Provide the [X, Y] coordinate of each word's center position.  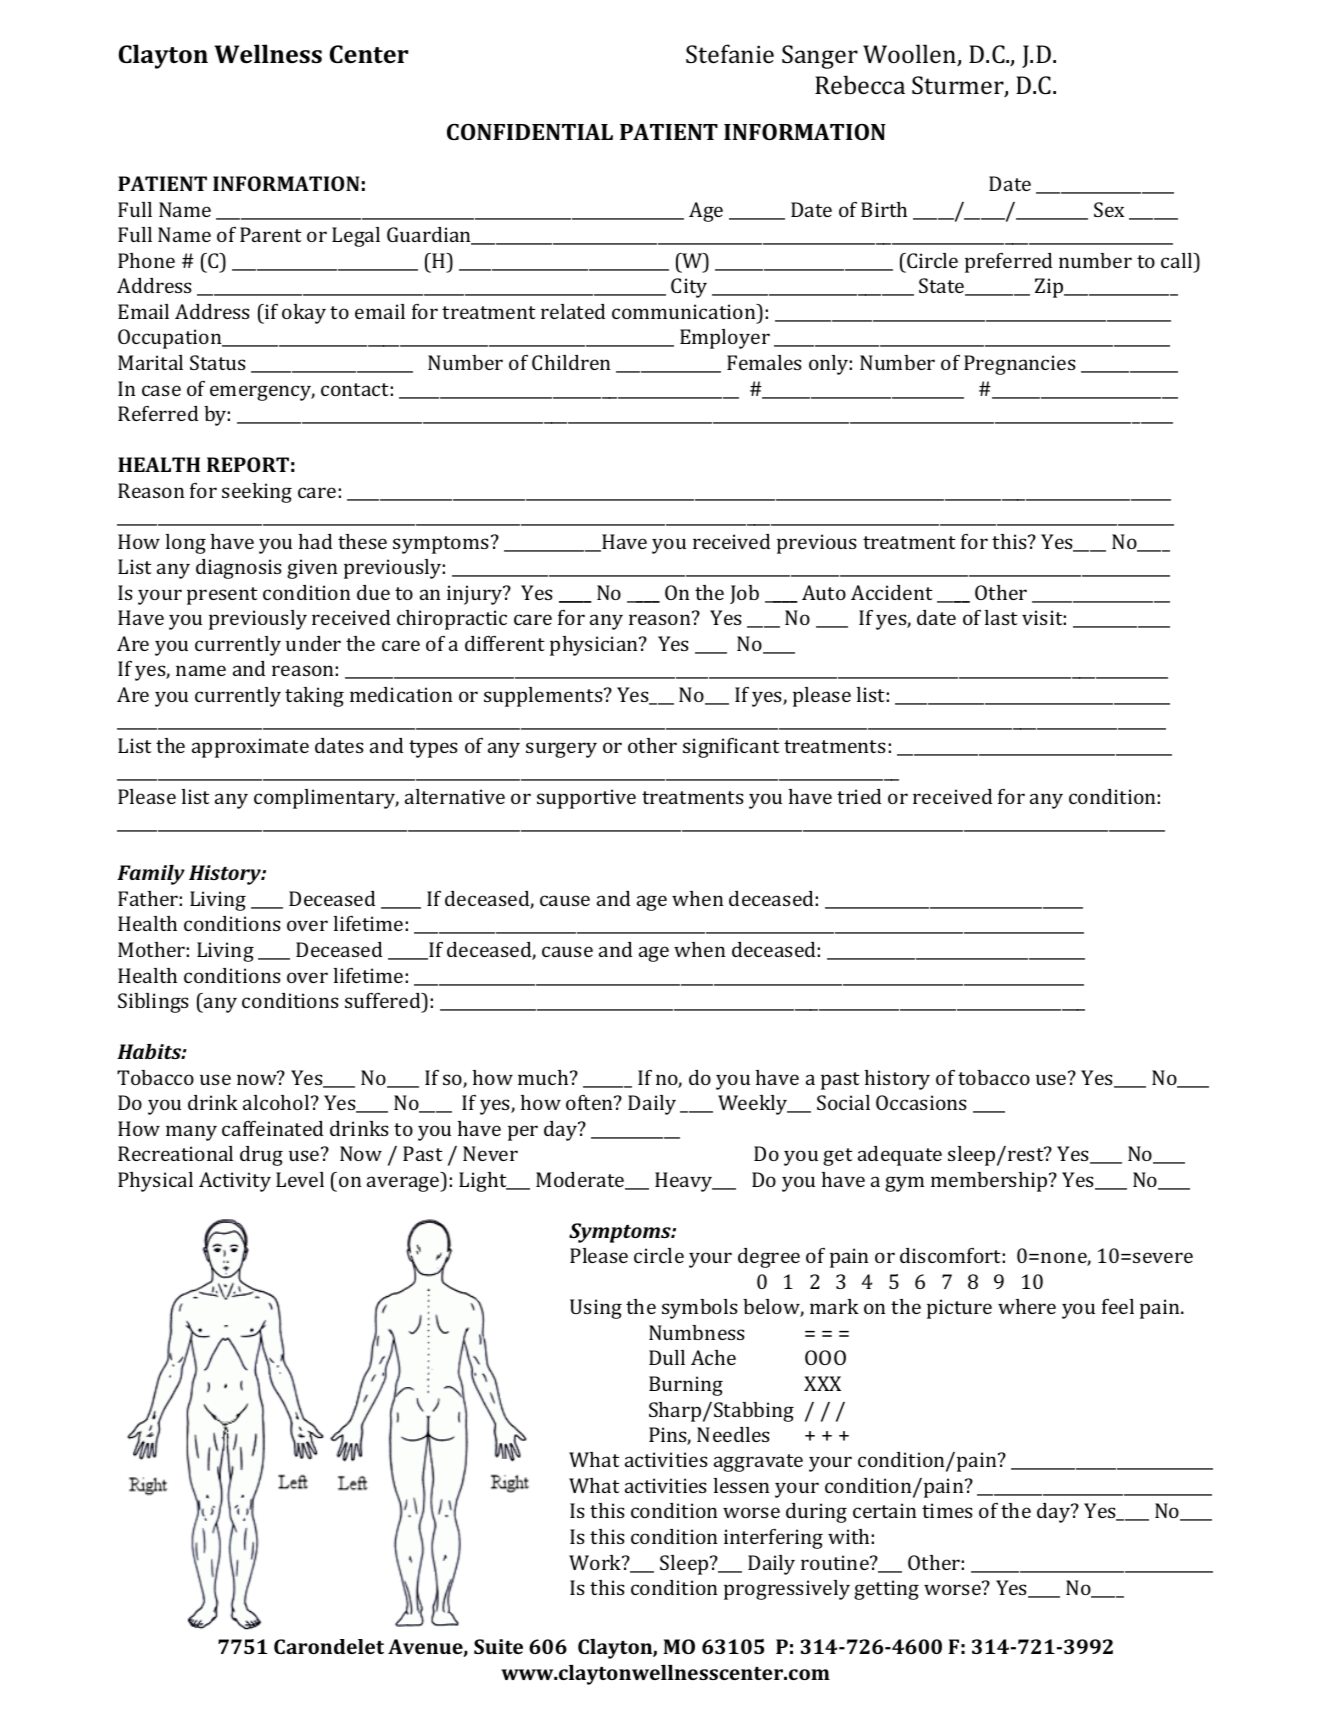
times [947, 1510]
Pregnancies [1020, 365]
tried [859, 796]
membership [990, 1182]
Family [151, 875]
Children [571, 362]
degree [769, 1258]
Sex [1109, 209]
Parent [271, 234]
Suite [498, 1646]
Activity [235, 1182]
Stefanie [730, 53]
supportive [586, 799]
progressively [787, 1590]
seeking [257, 493]
